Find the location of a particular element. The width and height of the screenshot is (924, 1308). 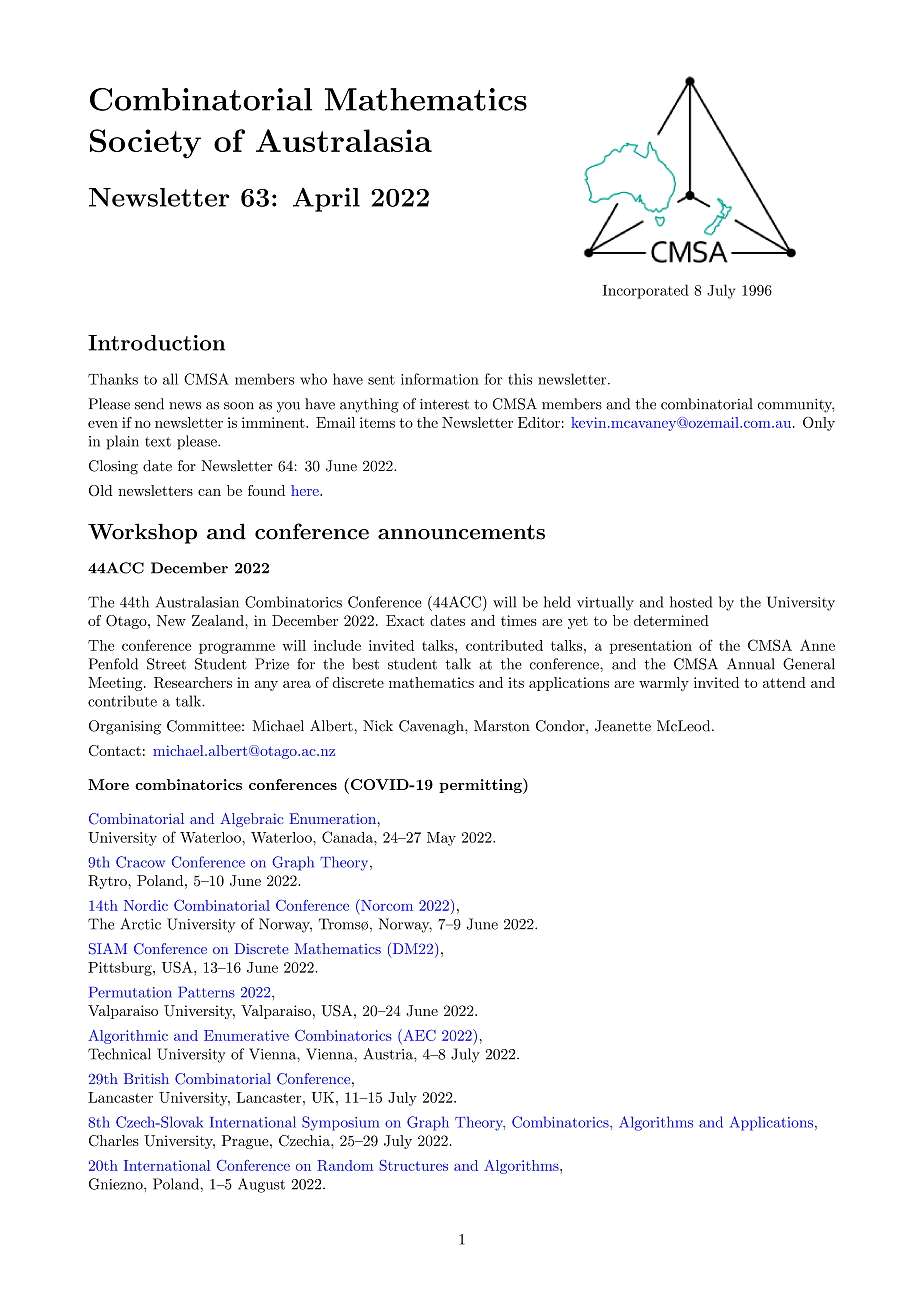

Algebraic is located at coordinates (251, 820).
